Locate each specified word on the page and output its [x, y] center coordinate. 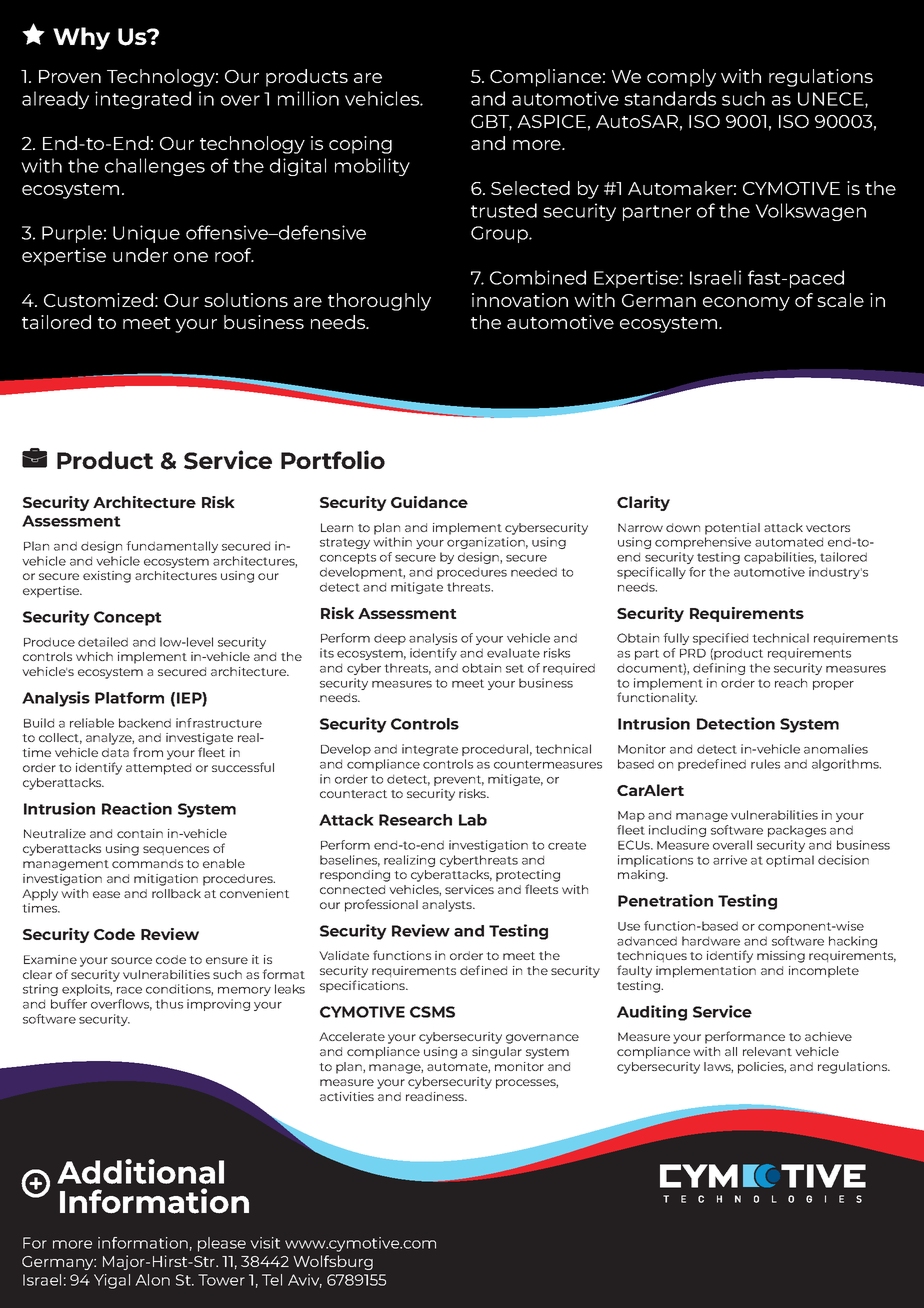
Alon [152, 1280]
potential [732, 529]
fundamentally [172, 547]
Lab [473, 820]
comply [681, 78]
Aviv [305, 1281]
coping [360, 145]
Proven [70, 76]
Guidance [429, 502]
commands [147, 863]
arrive [730, 860]
